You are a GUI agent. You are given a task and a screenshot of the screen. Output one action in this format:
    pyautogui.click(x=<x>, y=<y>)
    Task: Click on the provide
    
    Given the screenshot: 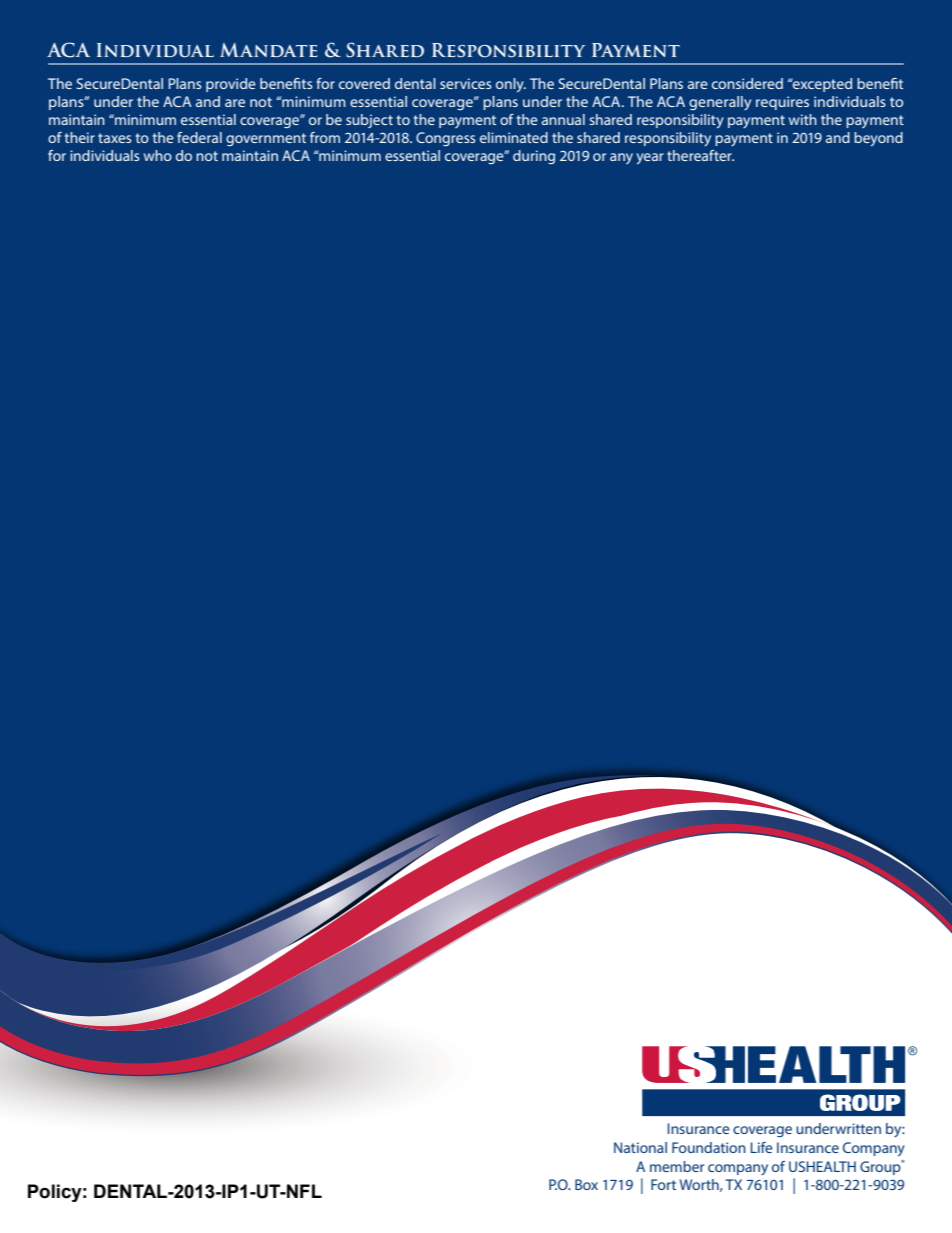 What is the action you would take?
    pyautogui.click(x=231, y=85)
